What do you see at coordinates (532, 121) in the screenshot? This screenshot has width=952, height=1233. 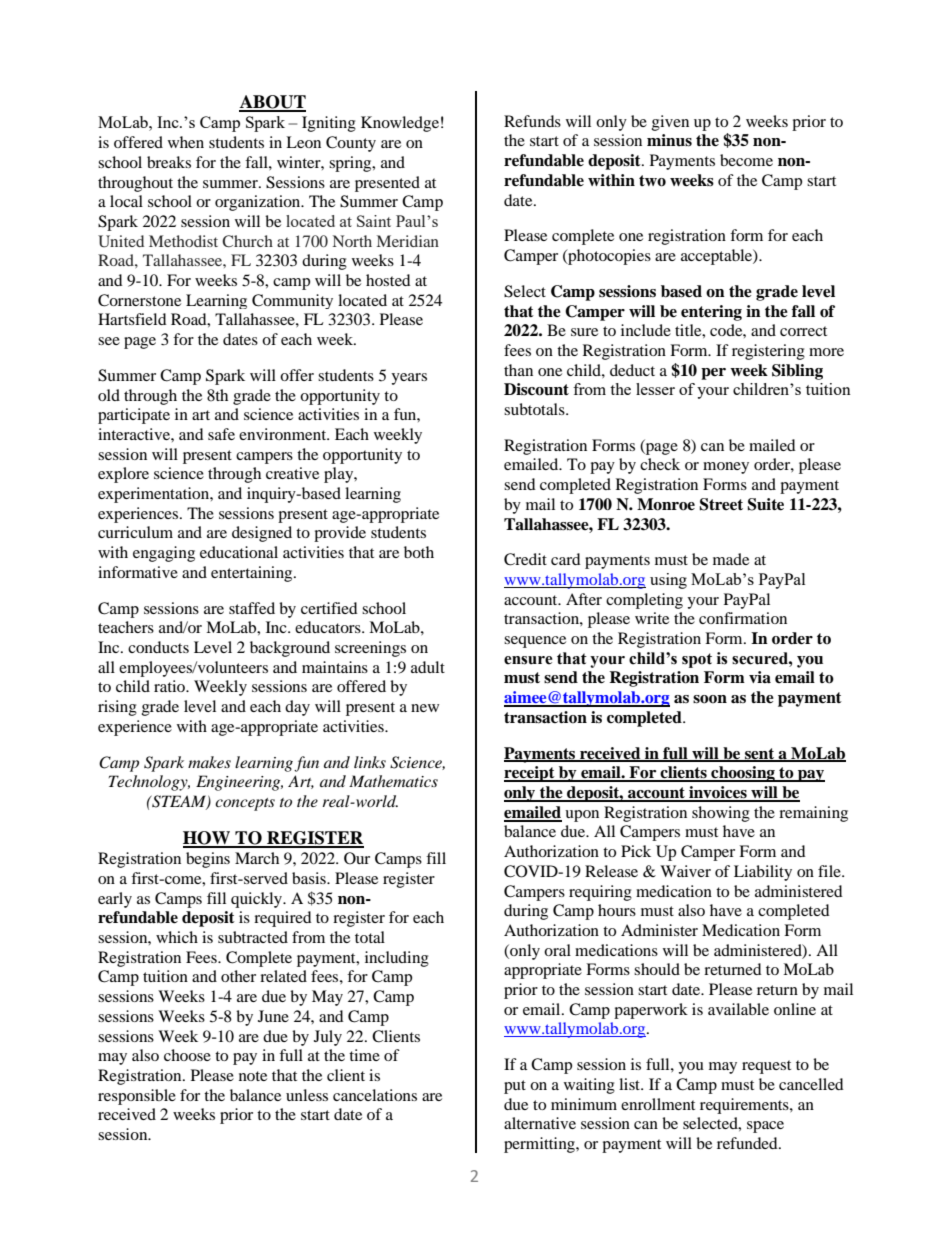 I see `Refunds` at bounding box center [532, 121].
